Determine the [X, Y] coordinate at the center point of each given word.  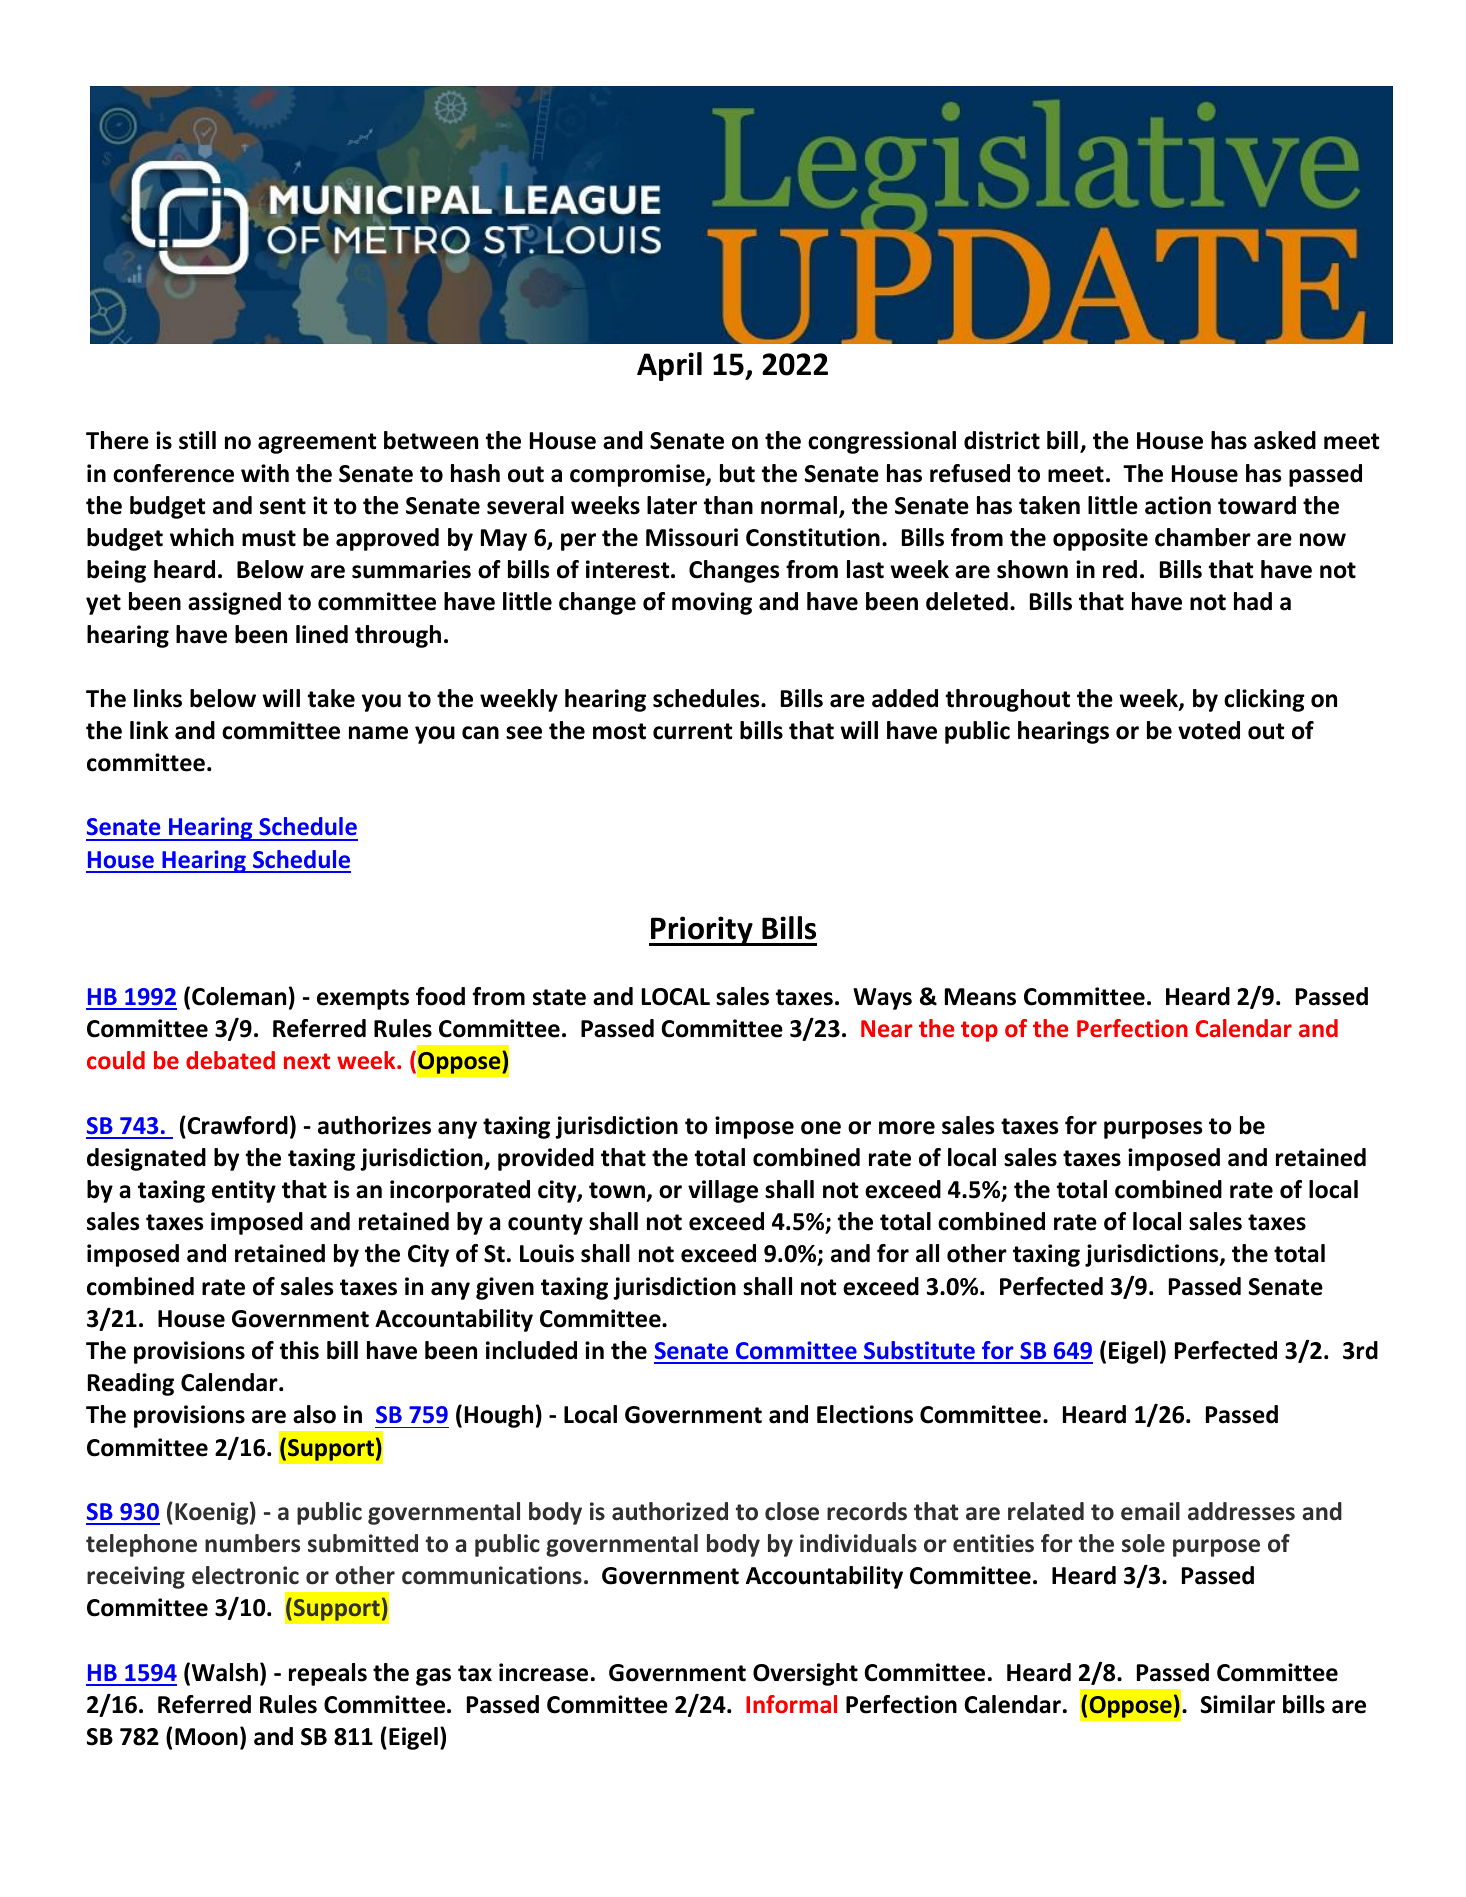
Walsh [226, 1673]
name [378, 733]
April [669, 366]
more [907, 1128]
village [723, 1191]
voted [1209, 730]
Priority [702, 931]
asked [1285, 440]
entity [244, 1191]
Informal [791, 1704]
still [197, 440]
